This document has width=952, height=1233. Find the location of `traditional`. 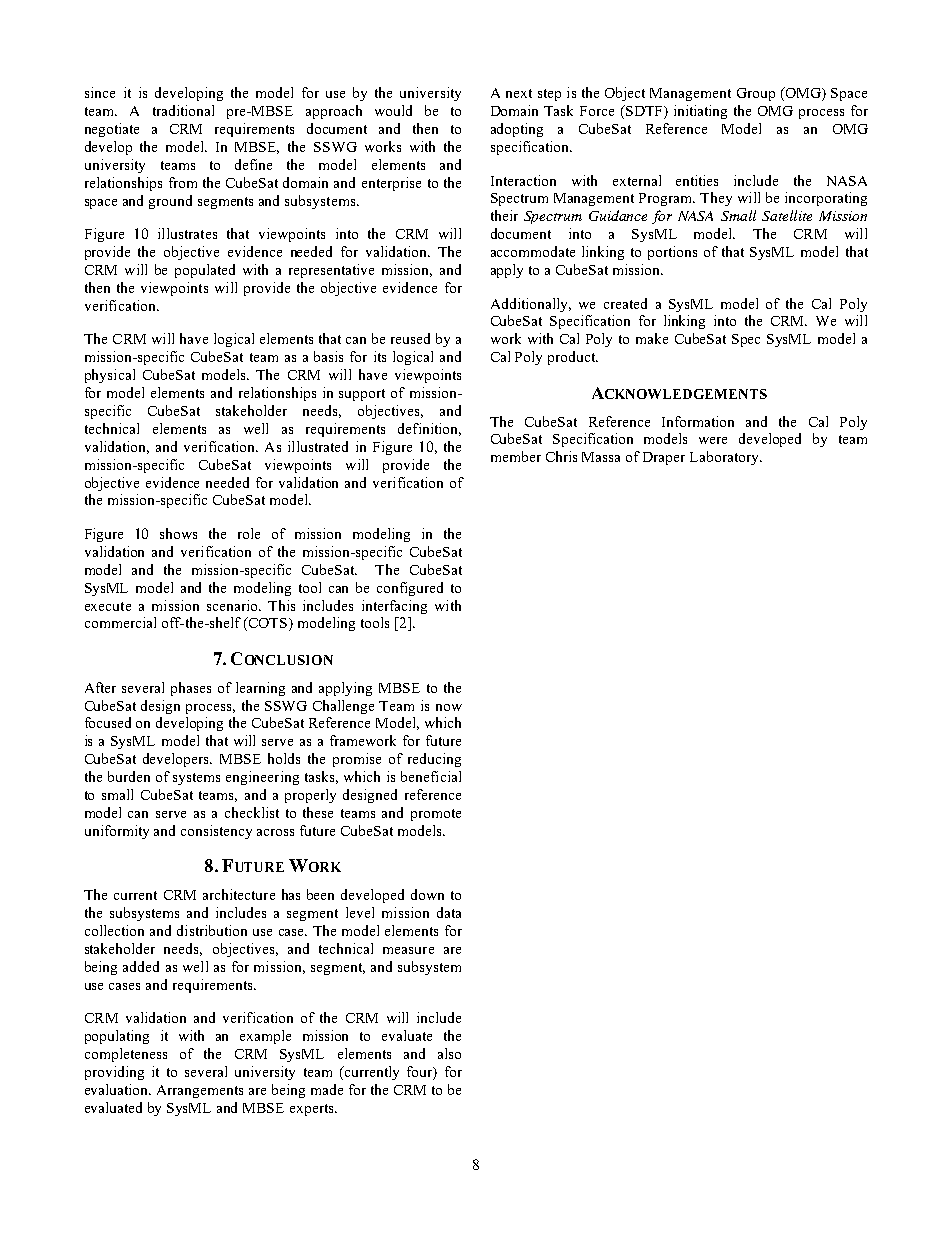

traditional is located at coordinates (183, 110).
